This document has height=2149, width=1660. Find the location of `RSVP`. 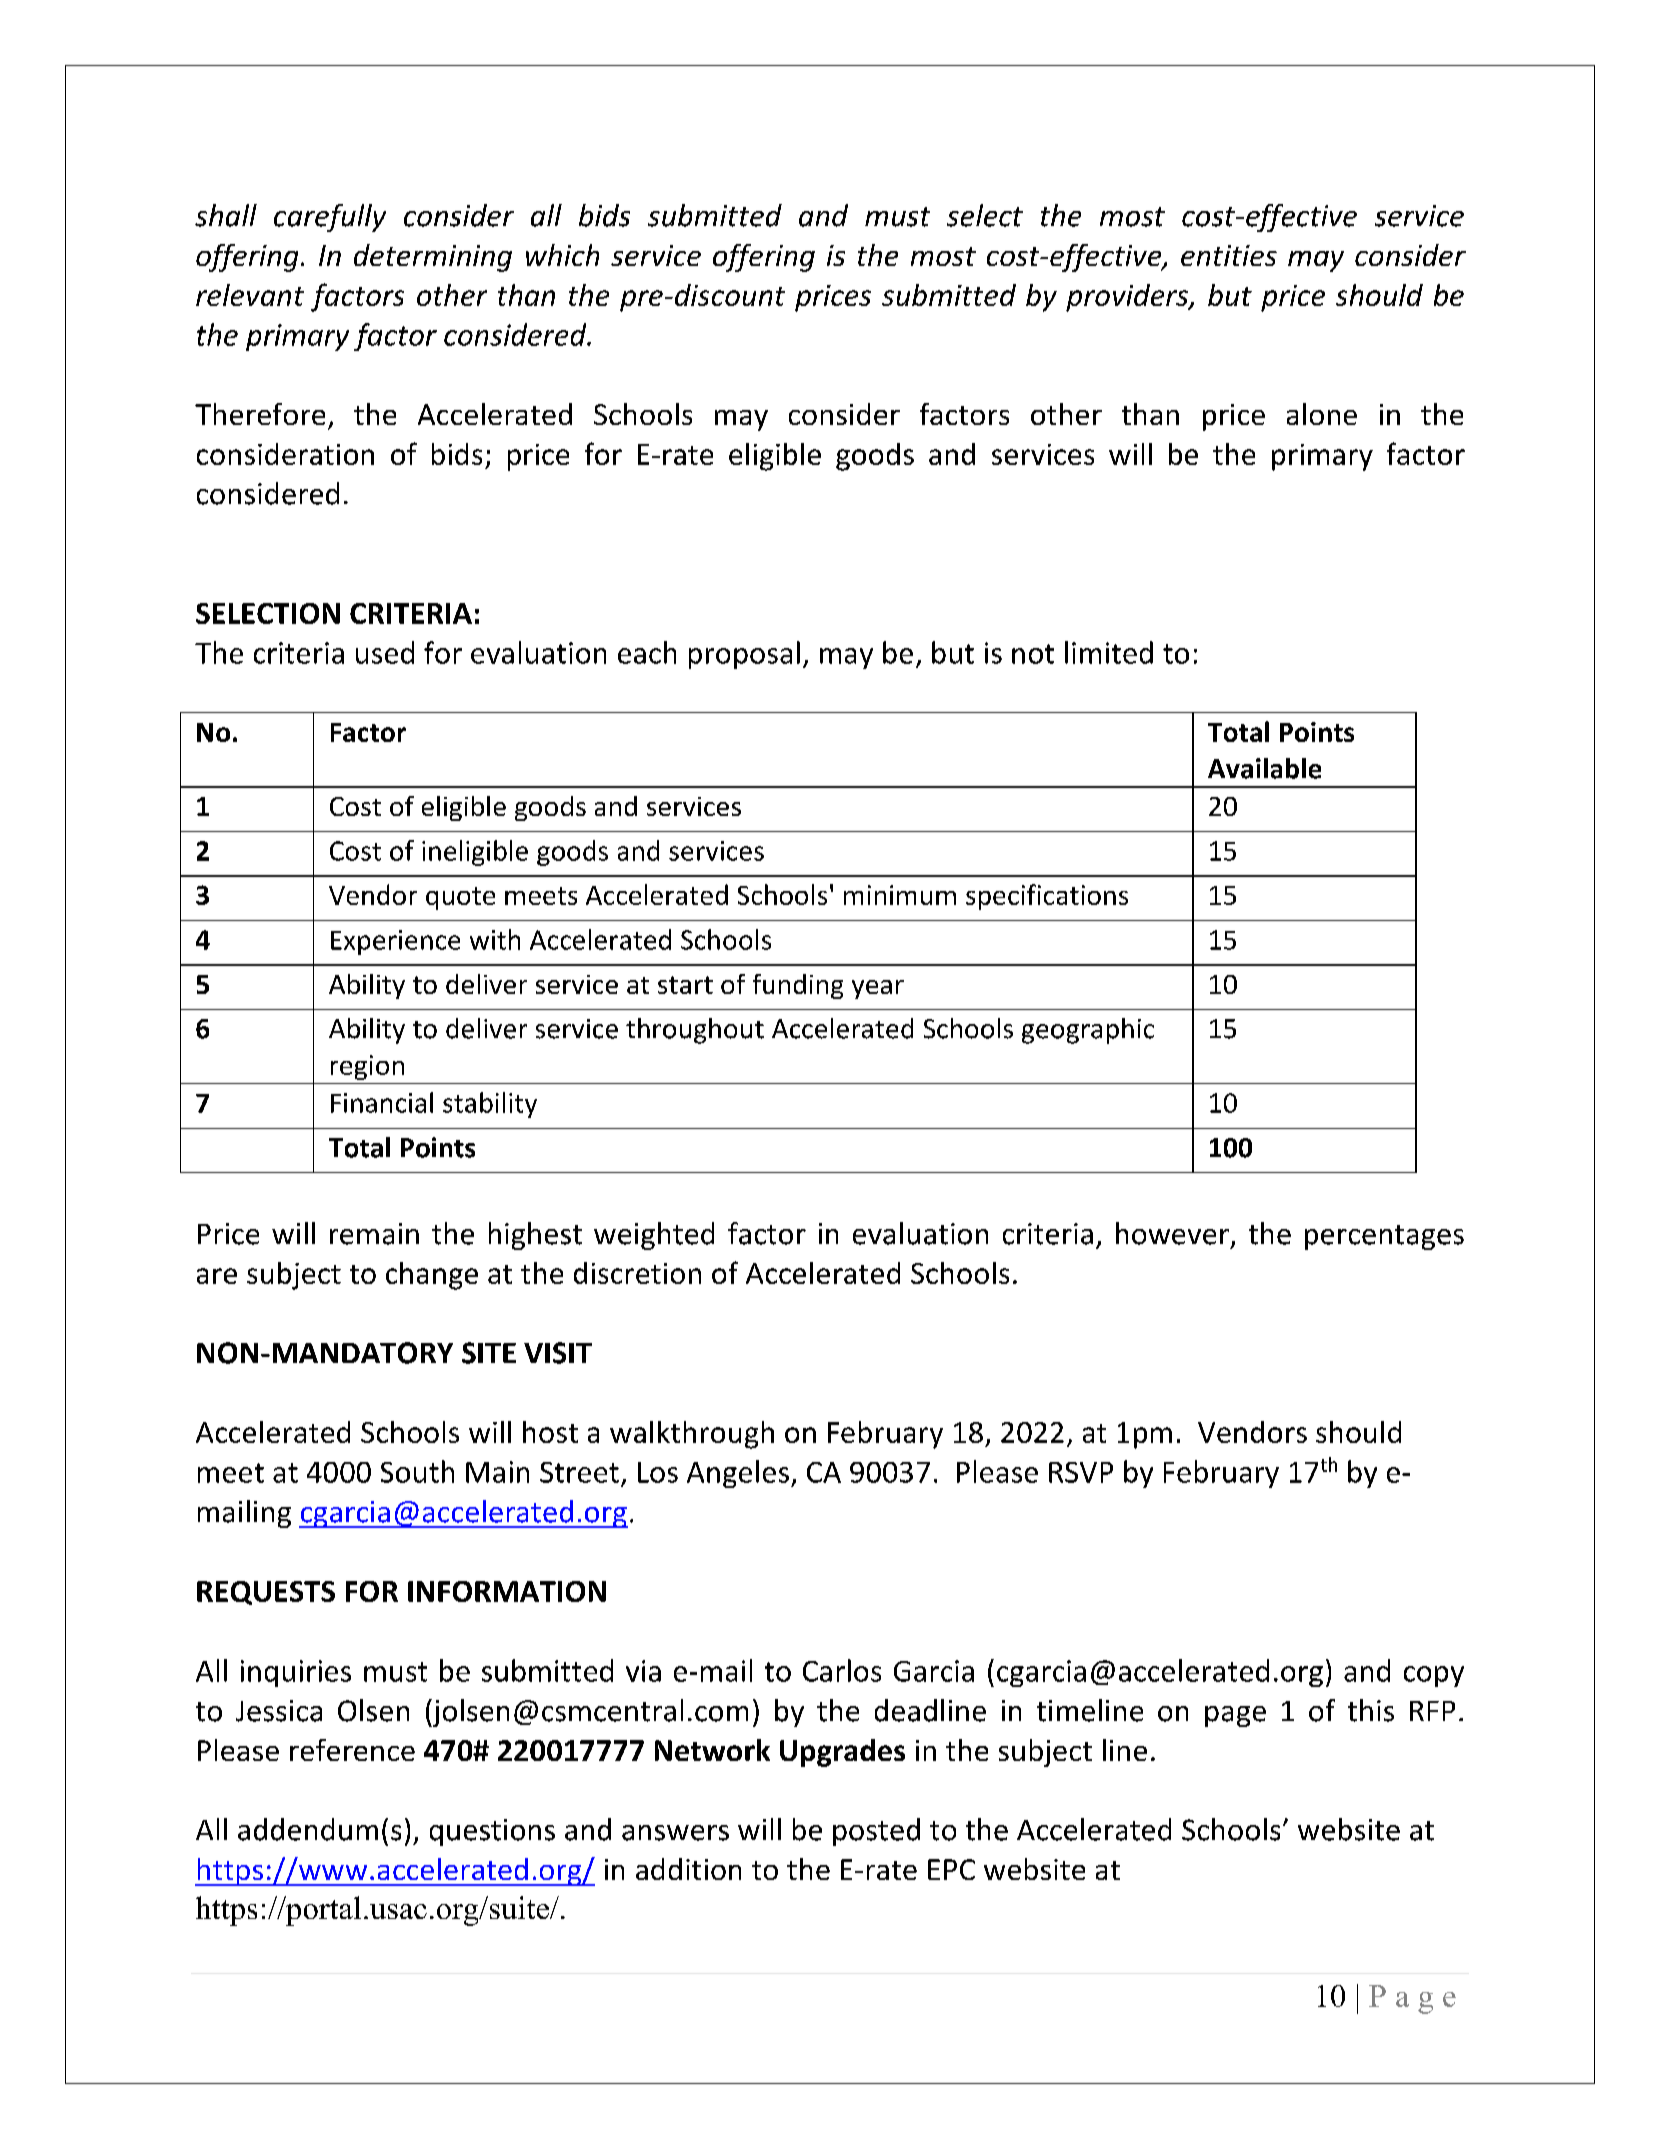

RSVP is located at coordinates (1081, 1472).
